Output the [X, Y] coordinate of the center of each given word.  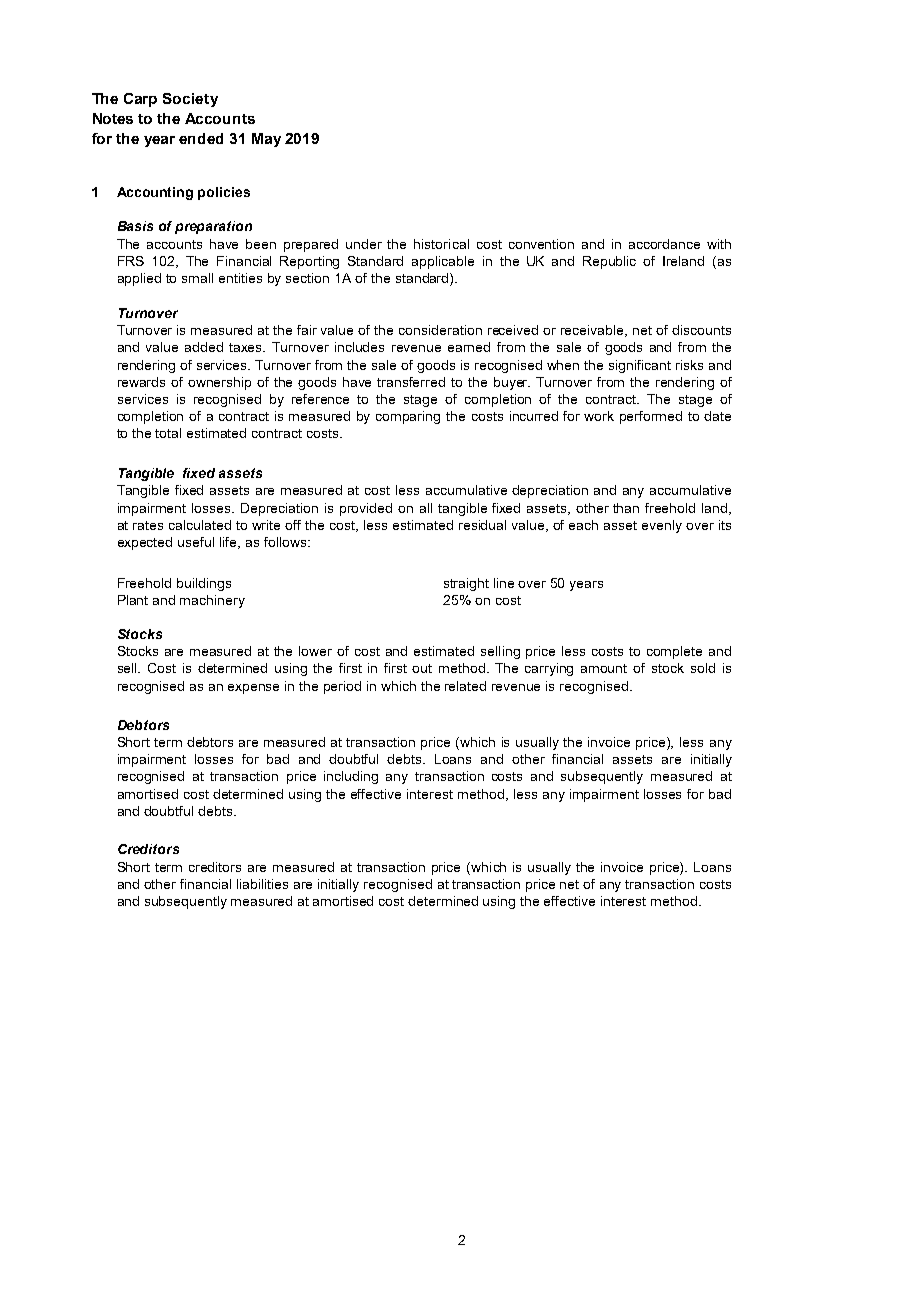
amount [604, 668]
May [266, 140]
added [204, 347]
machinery [212, 601]
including [351, 777]
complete [674, 652]
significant [640, 366]
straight [466, 584]
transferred [411, 382]
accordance [664, 244]
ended [201, 138]
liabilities [262, 884]
